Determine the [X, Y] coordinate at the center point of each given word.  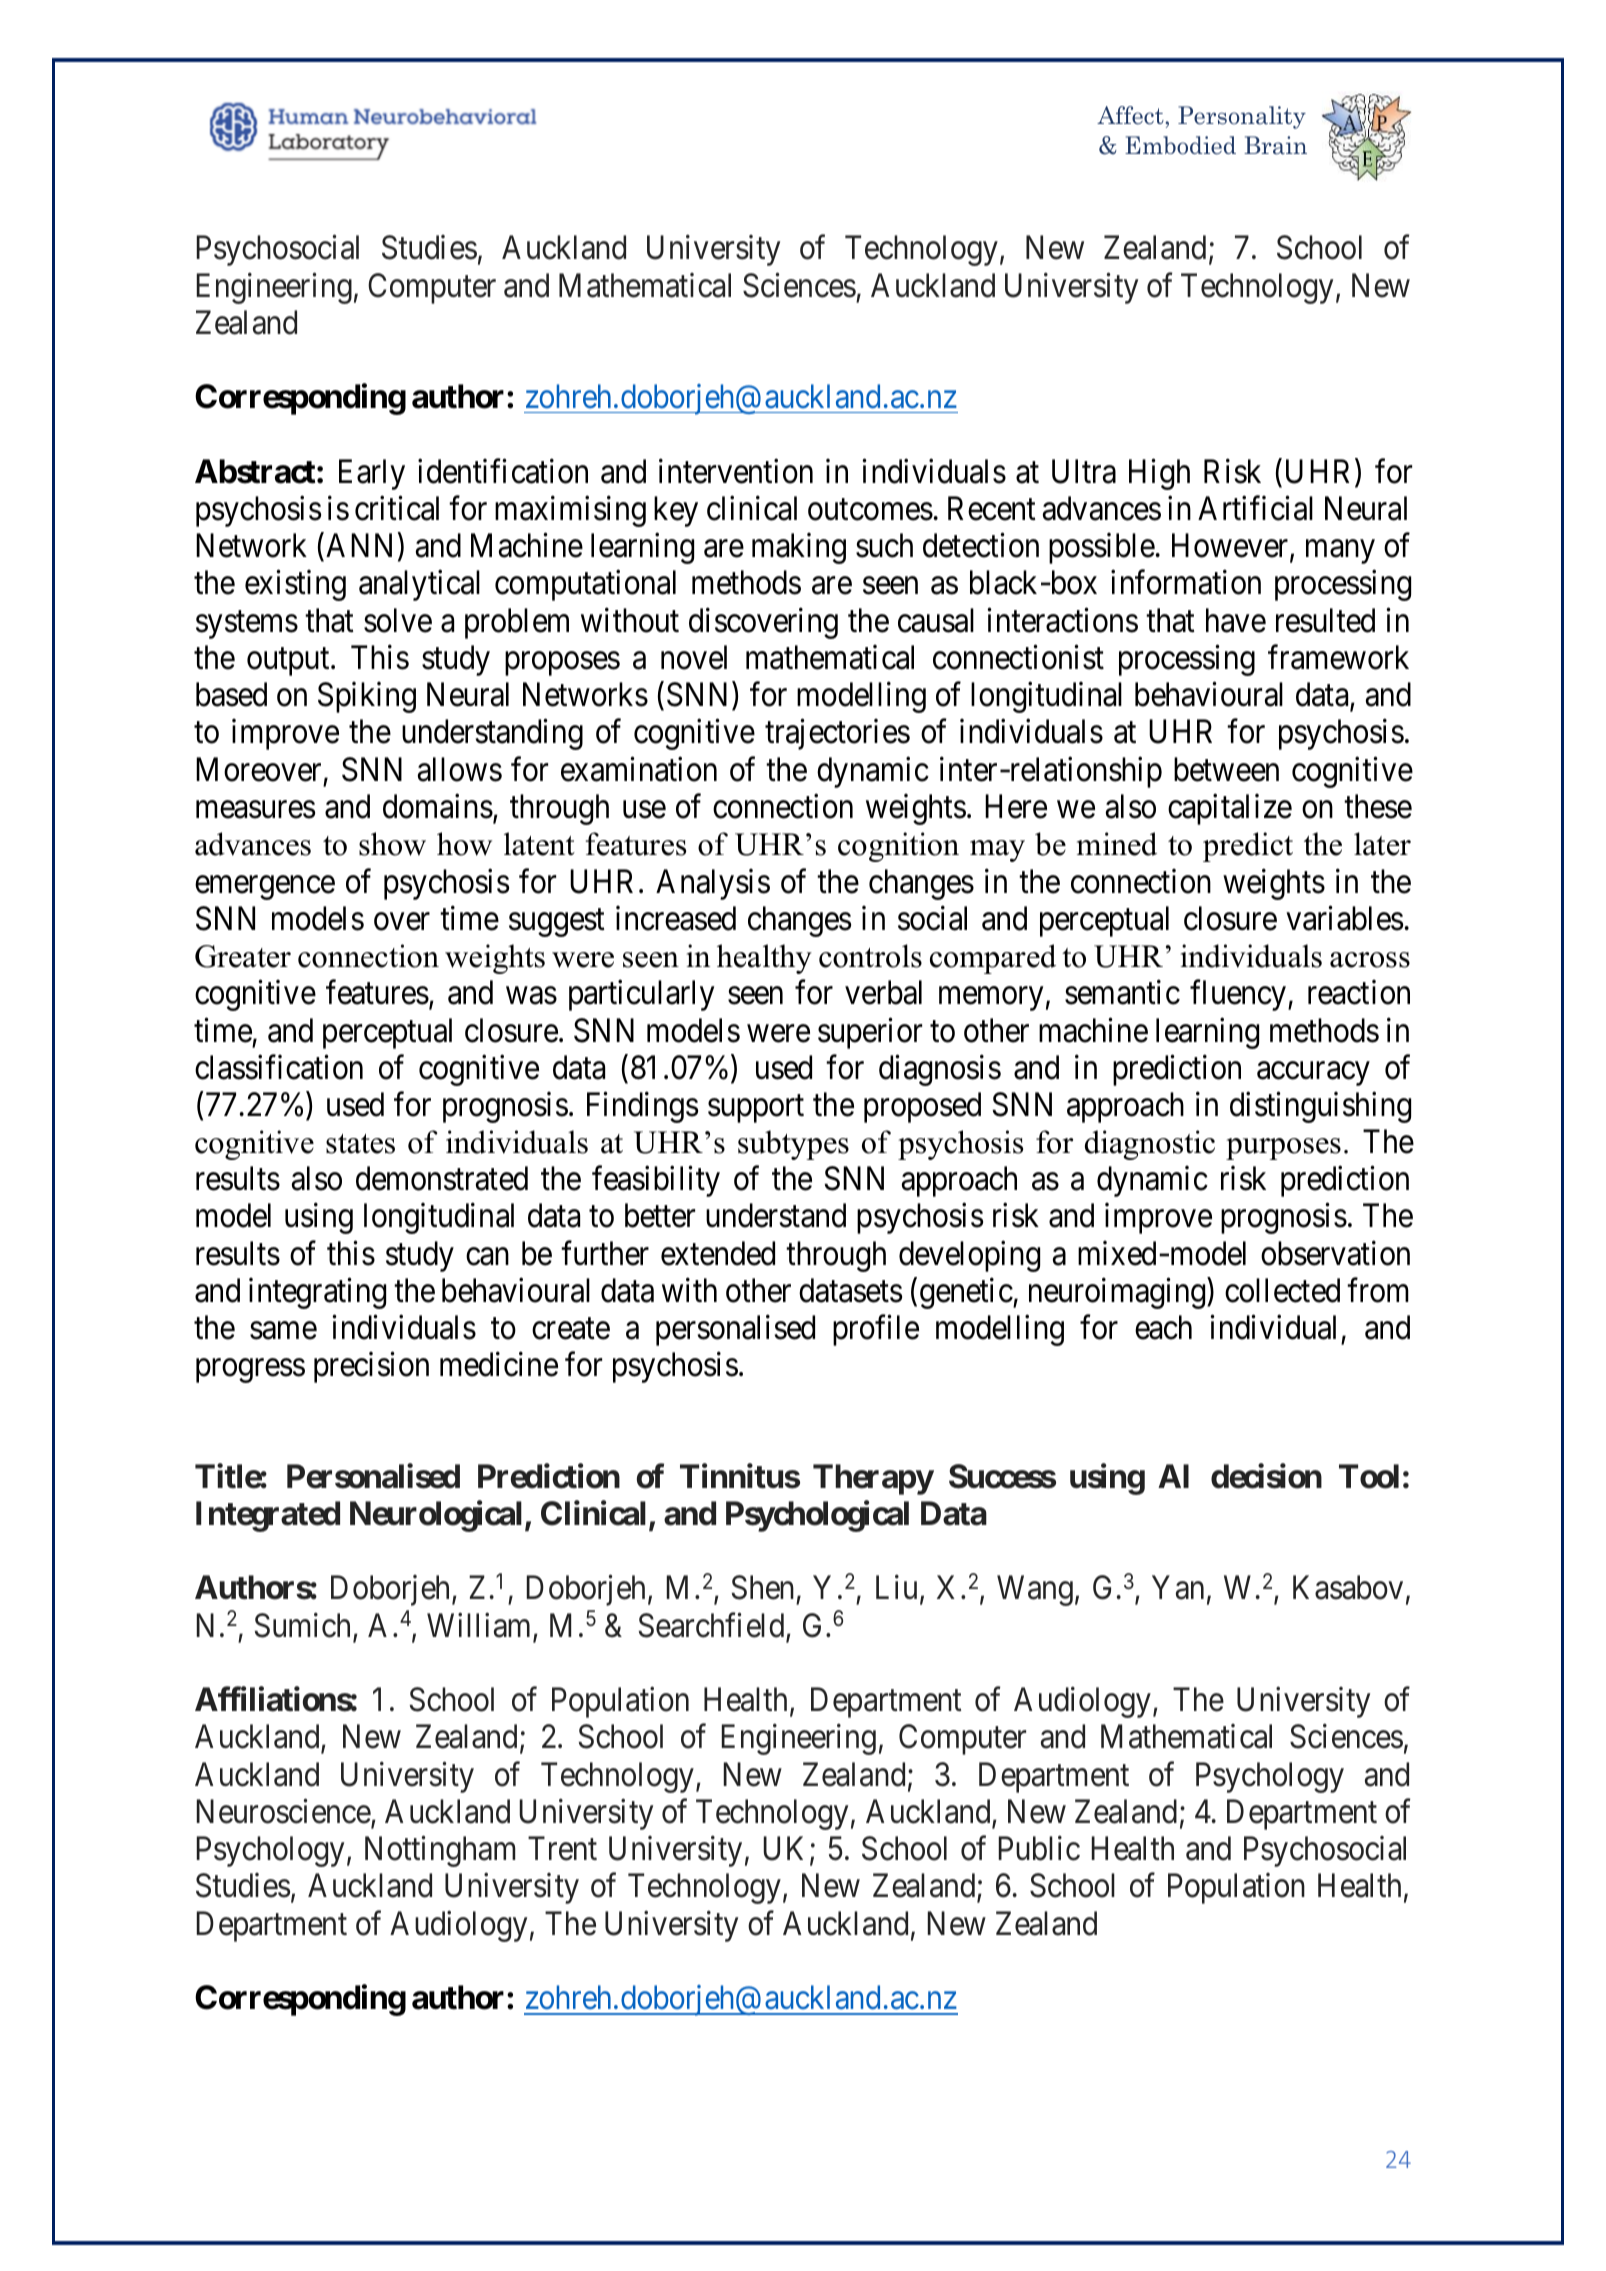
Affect [1131, 115]
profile [876, 1330]
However [1231, 547]
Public [1039, 1848]
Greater [243, 956]
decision [1266, 1476]
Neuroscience [284, 1813]
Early [372, 474]
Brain [1275, 145]
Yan [1178, 1588]
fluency [1239, 995]
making [799, 548]
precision [371, 1367]
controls [870, 956]
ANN [359, 545]
